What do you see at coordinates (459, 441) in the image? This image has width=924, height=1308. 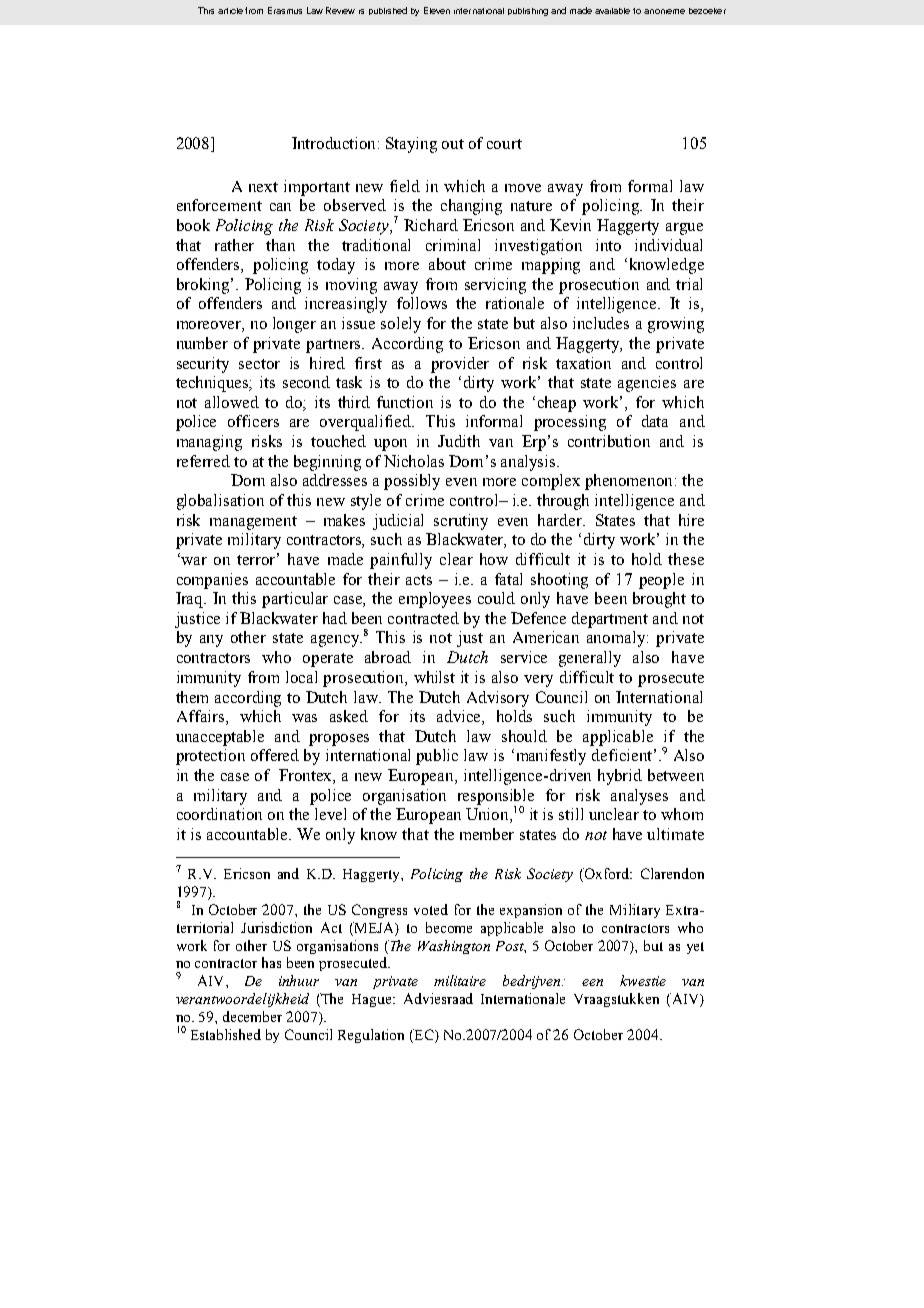 I see `Judith` at bounding box center [459, 441].
